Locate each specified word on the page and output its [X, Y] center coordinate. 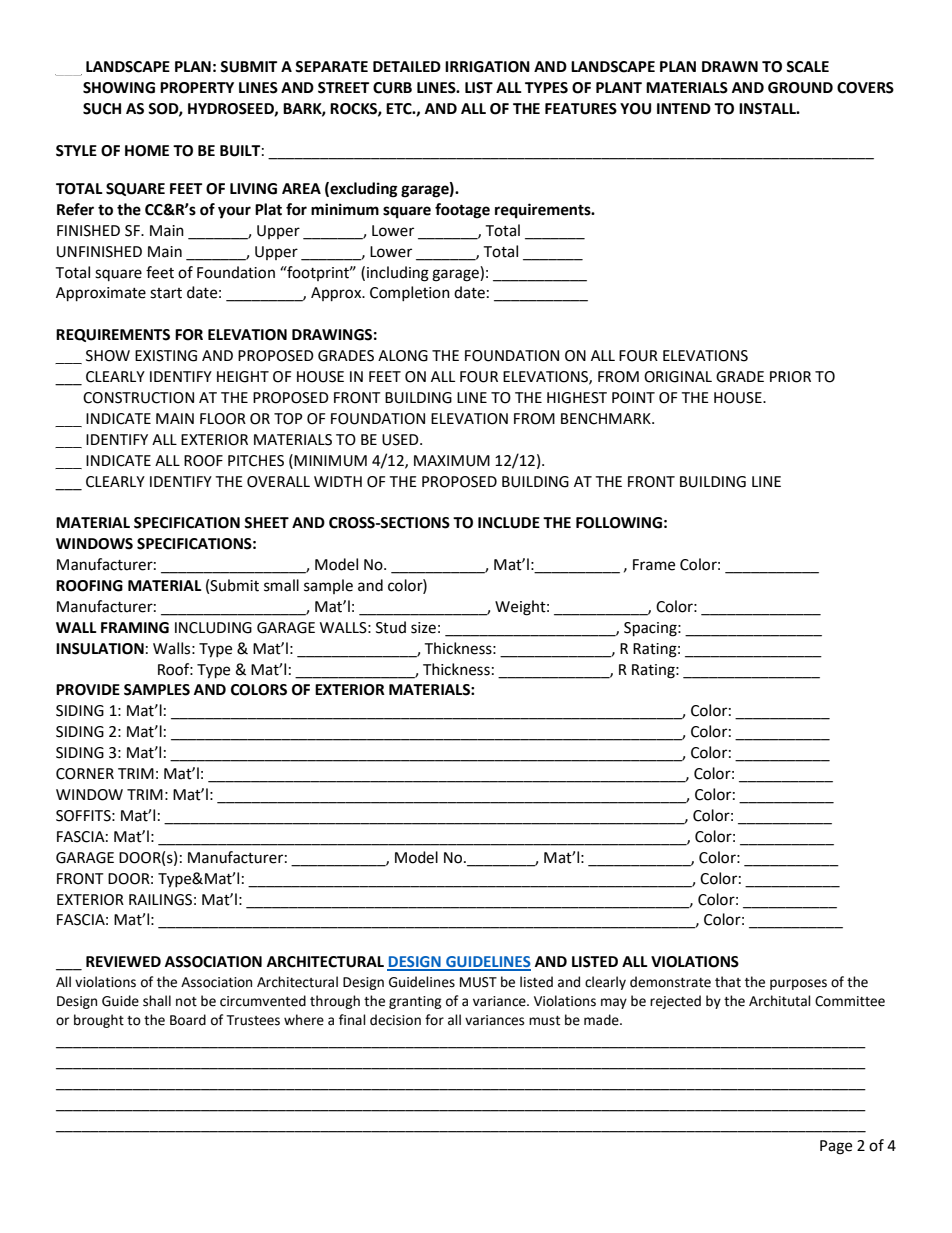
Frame [654, 565]
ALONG [403, 356]
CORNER [85, 774]
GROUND [800, 88]
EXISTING [166, 356]
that [728, 982]
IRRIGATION [487, 67]
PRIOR [790, 377]
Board [188, 1020]
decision [395, 1020]
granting [415, 1002]
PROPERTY [197, 88]
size [423, 628]
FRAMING [135, 628]
